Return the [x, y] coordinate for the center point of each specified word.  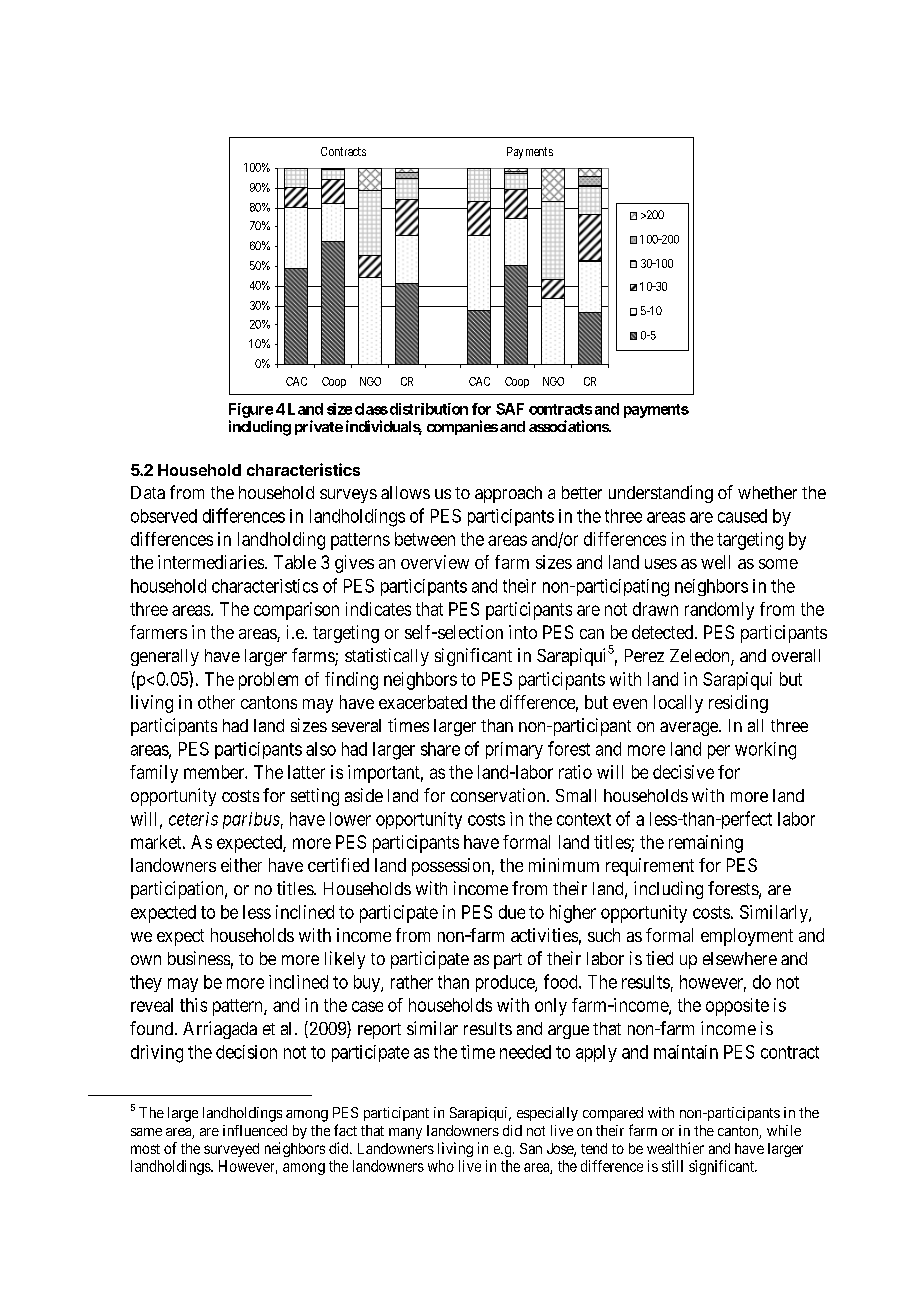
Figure [251, 410]
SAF [510, 409]
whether [767, 492]
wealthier [675, 1148]
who [441, 1166]
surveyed [231, 1150]
